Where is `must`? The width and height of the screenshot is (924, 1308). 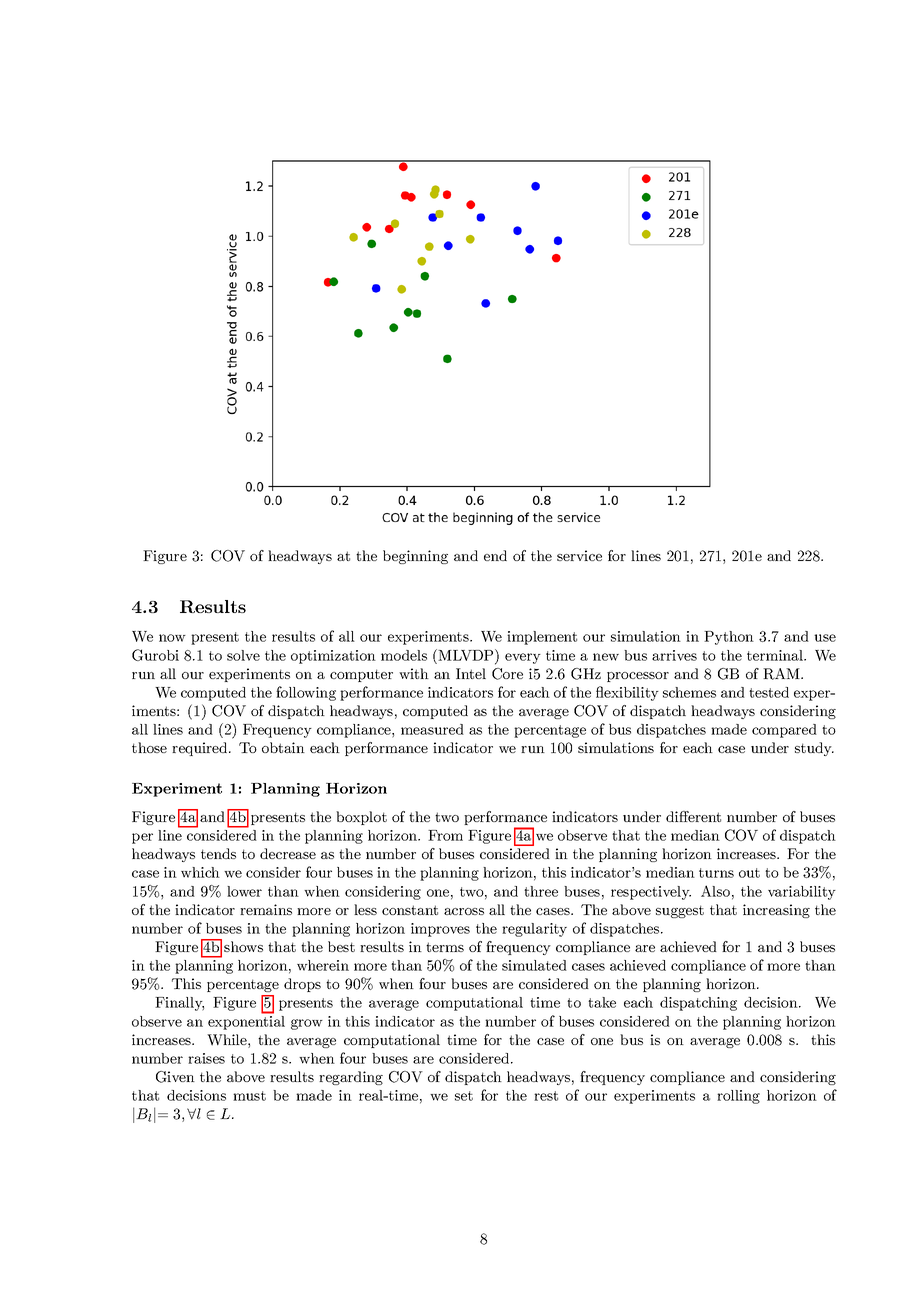
must is located at coordinates (249, 1096).
